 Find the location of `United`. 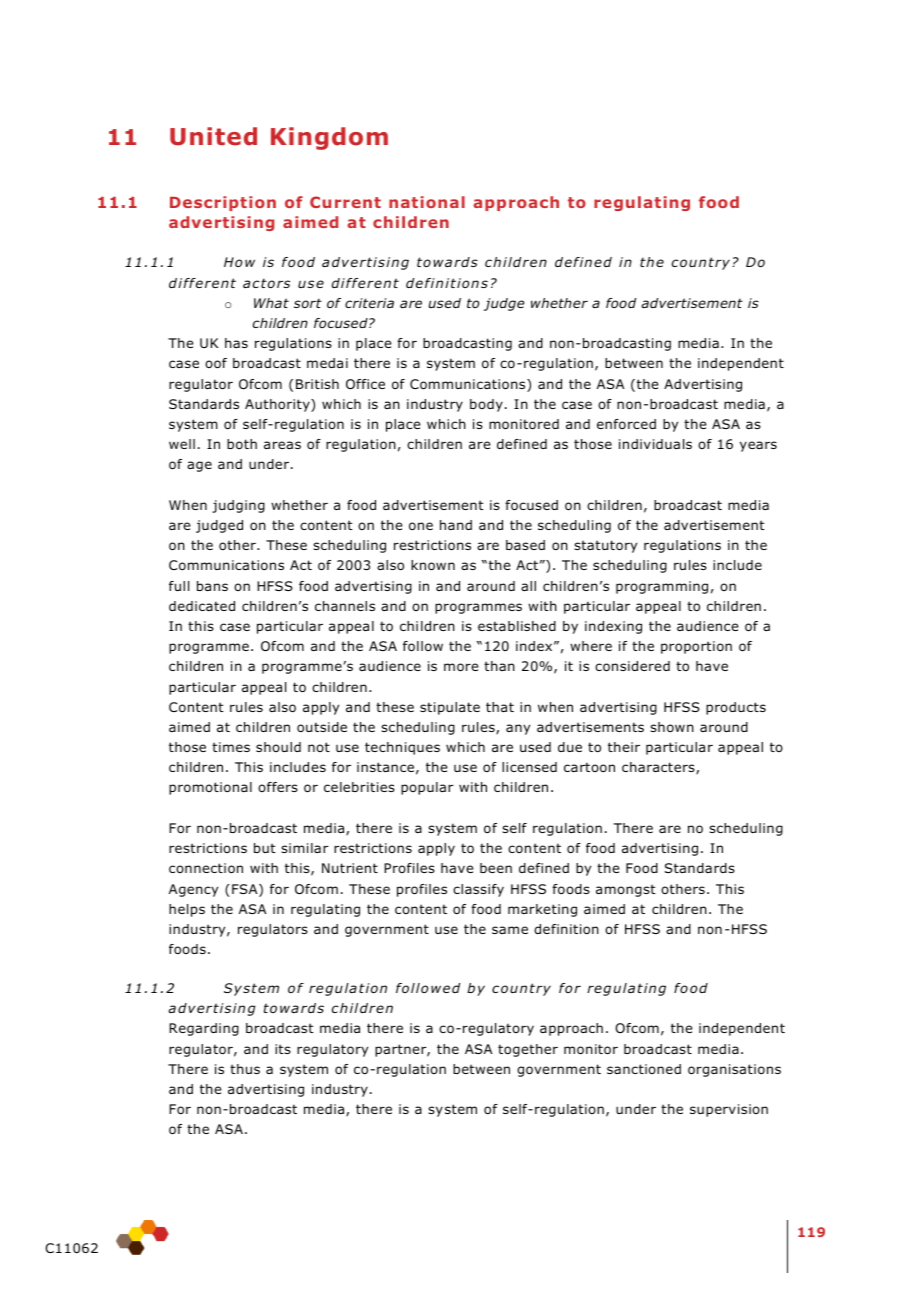

United is located at coordinates (213, 136).
